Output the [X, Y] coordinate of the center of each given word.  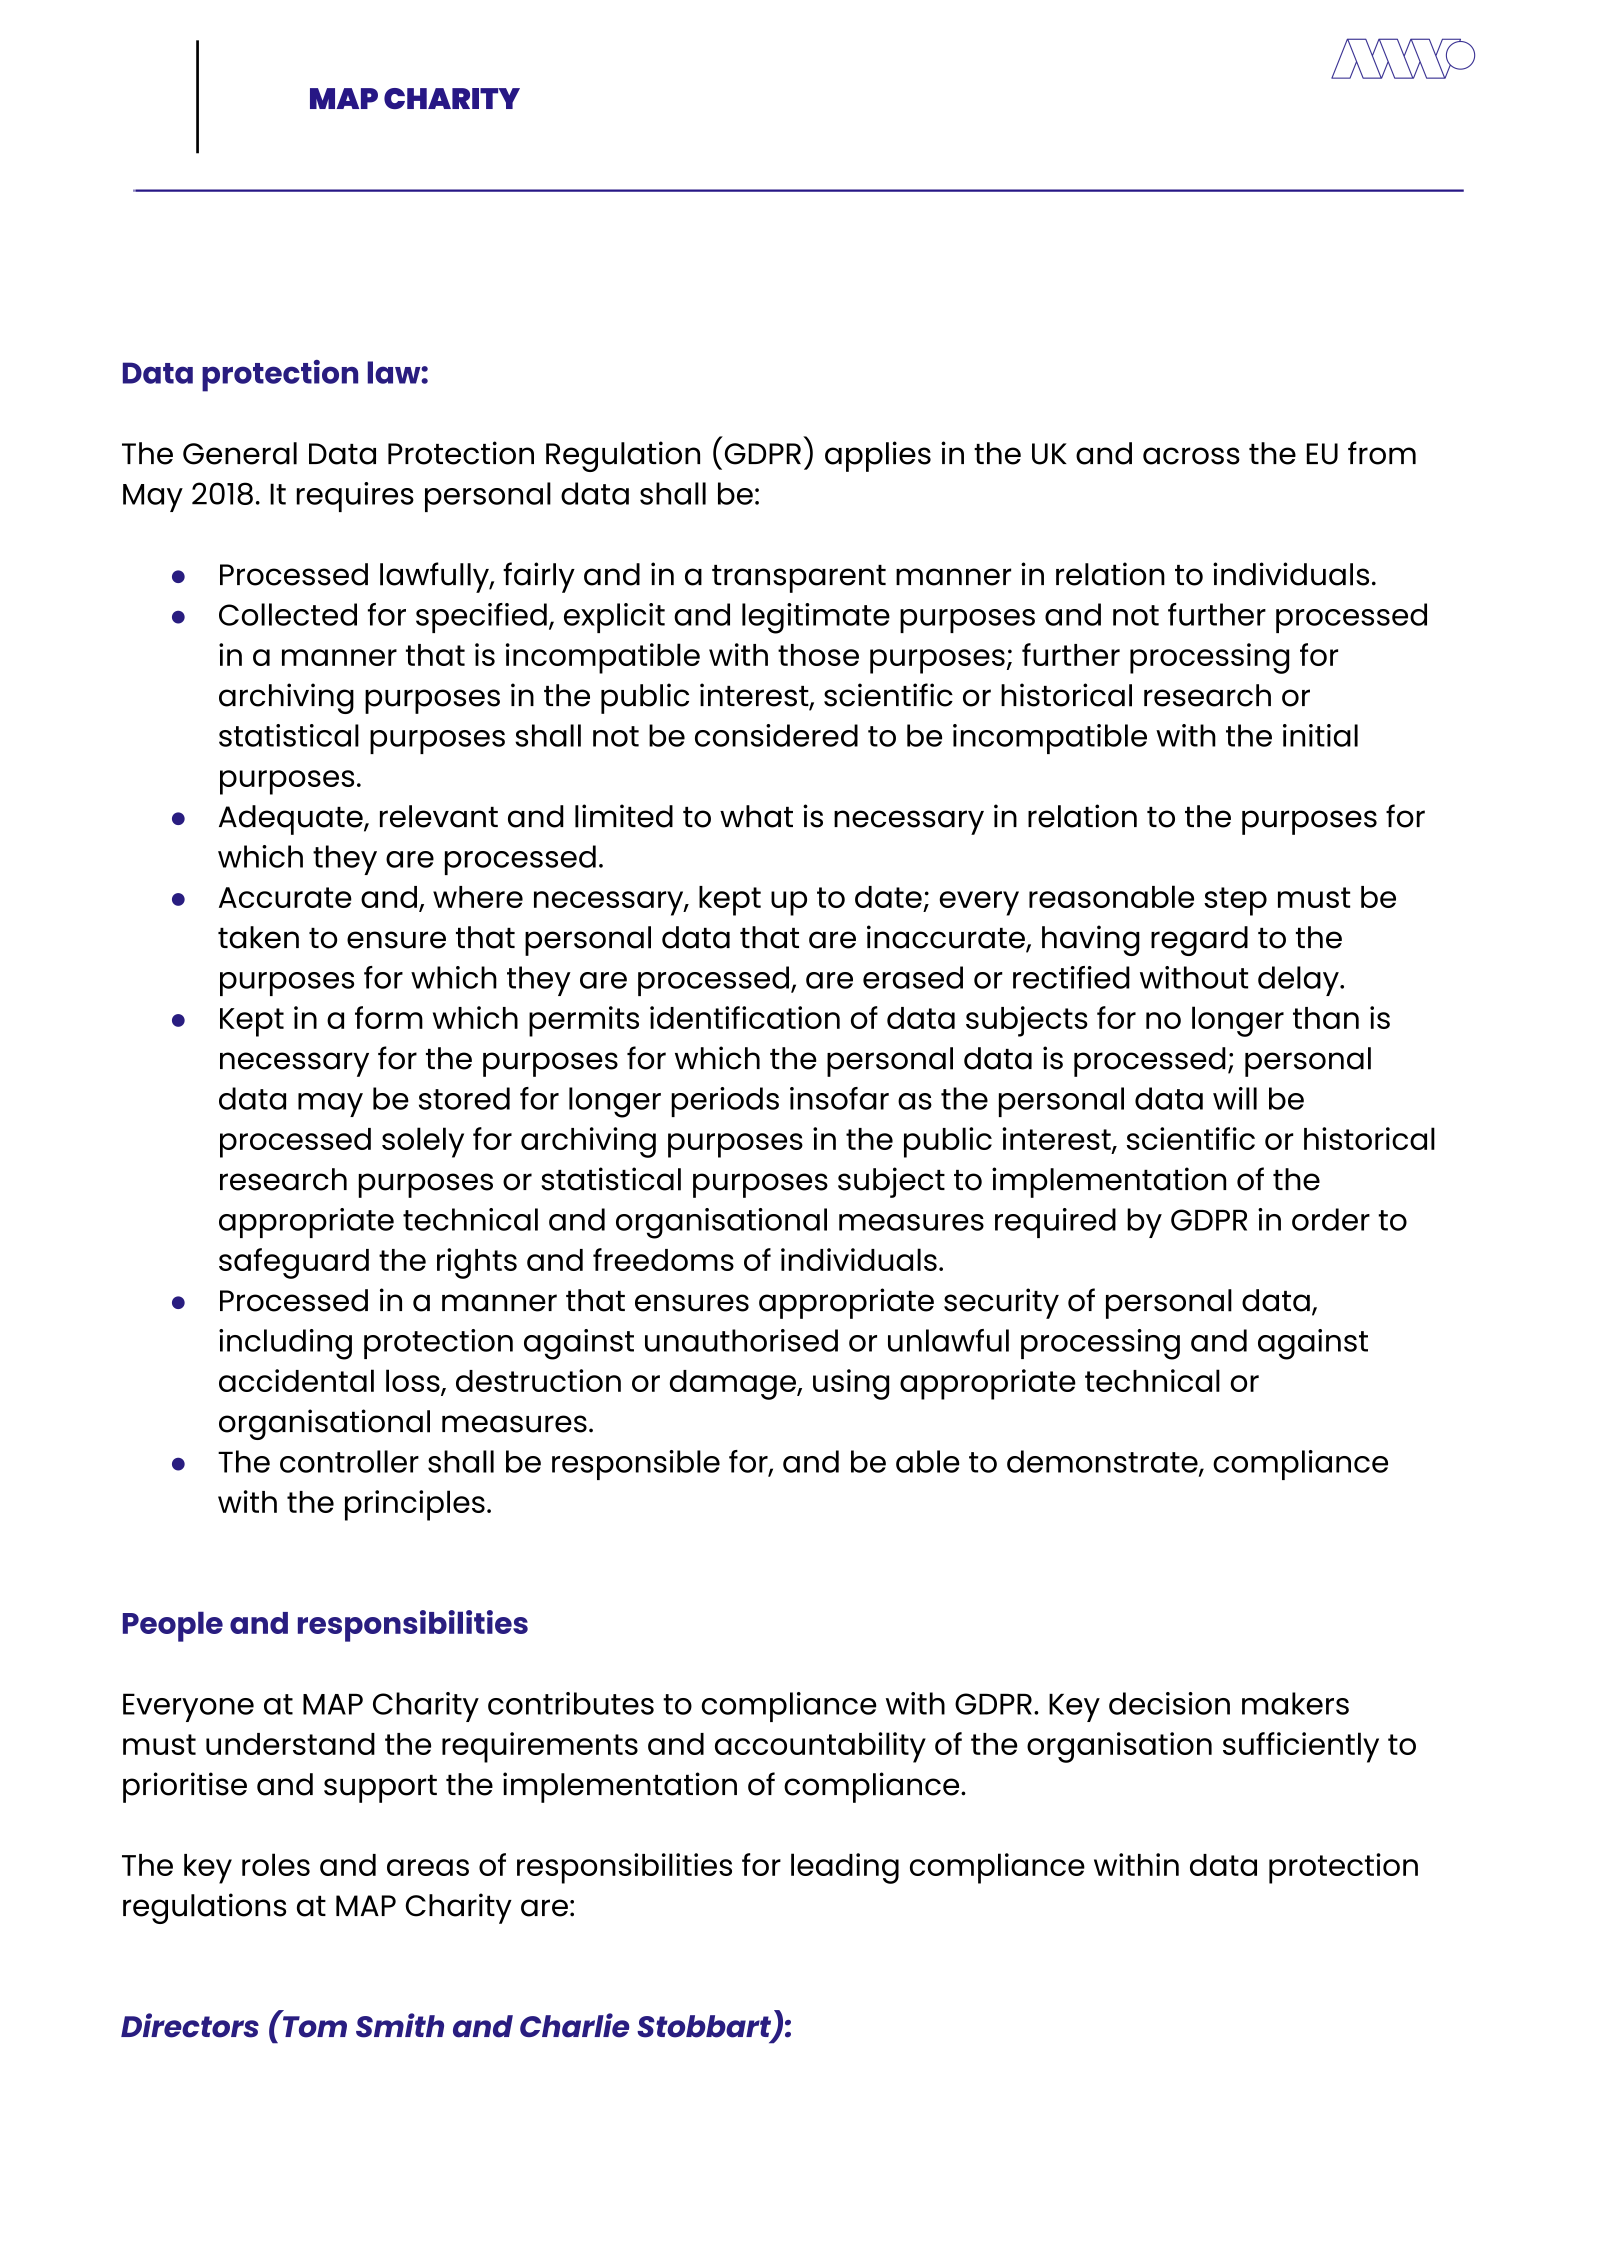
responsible [636, 1465]
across [1191, 456]
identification [745, 1017]
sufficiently [1301, 1747]
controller [349, 1461]
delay [1299, 981]
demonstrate [1103, 1462]
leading [845, 1868]
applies [878, 456]
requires [355, 497]
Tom [315, 2027]
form [389, 1017]
